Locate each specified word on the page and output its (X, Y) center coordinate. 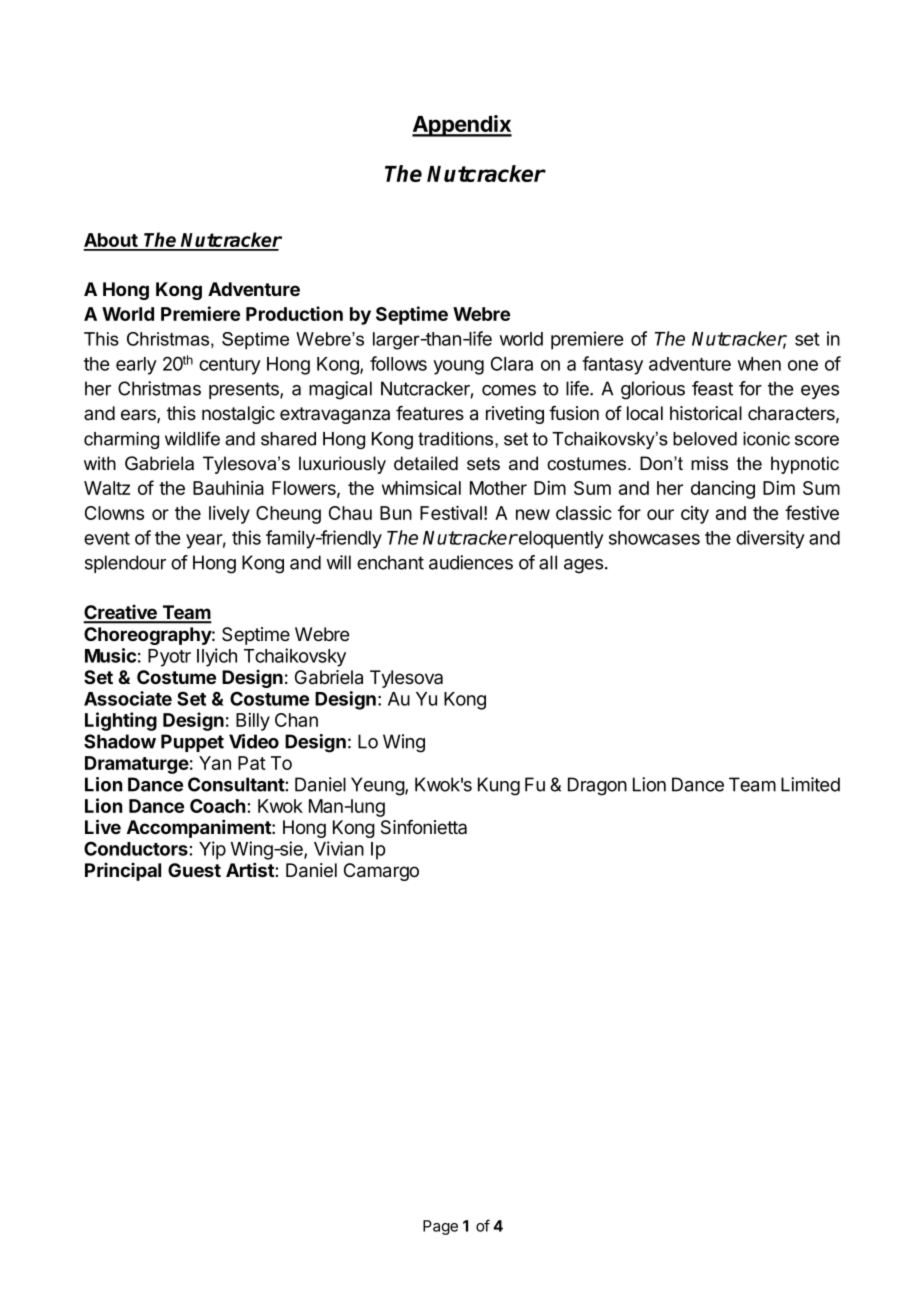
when (759, 364)
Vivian (339, 848)
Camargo (381, 872)
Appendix (462, 126)
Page (440, 1227)
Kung (499, 786)
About (111, 241)
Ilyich (217, 657)
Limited (810, 784)
